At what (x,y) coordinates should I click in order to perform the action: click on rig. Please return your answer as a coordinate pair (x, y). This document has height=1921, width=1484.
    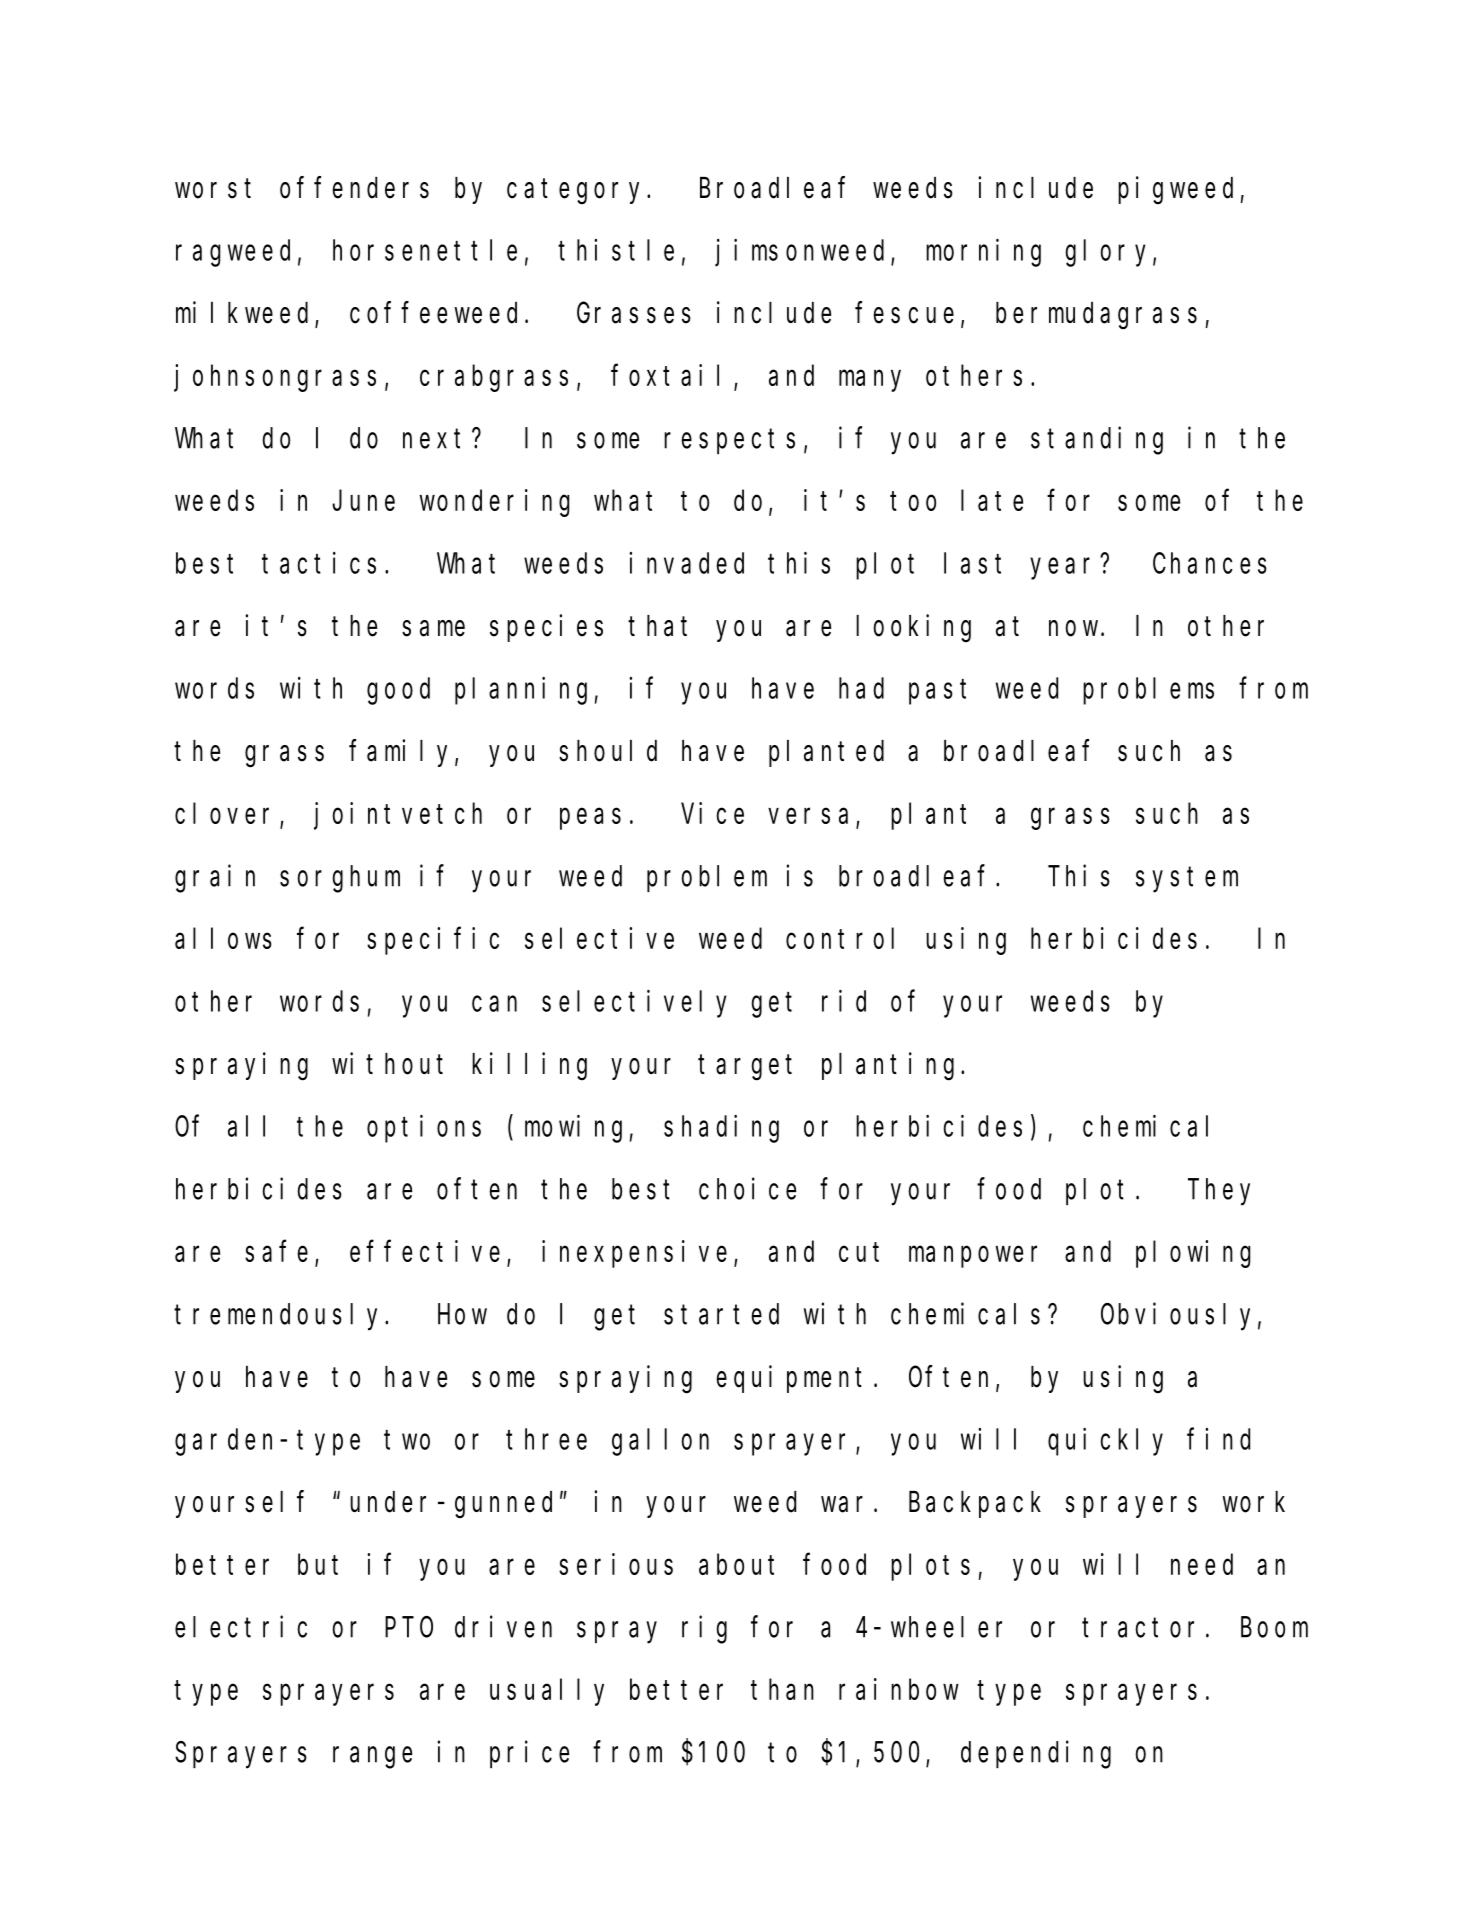
    Looking at the image, I should click on (704, 1630).
